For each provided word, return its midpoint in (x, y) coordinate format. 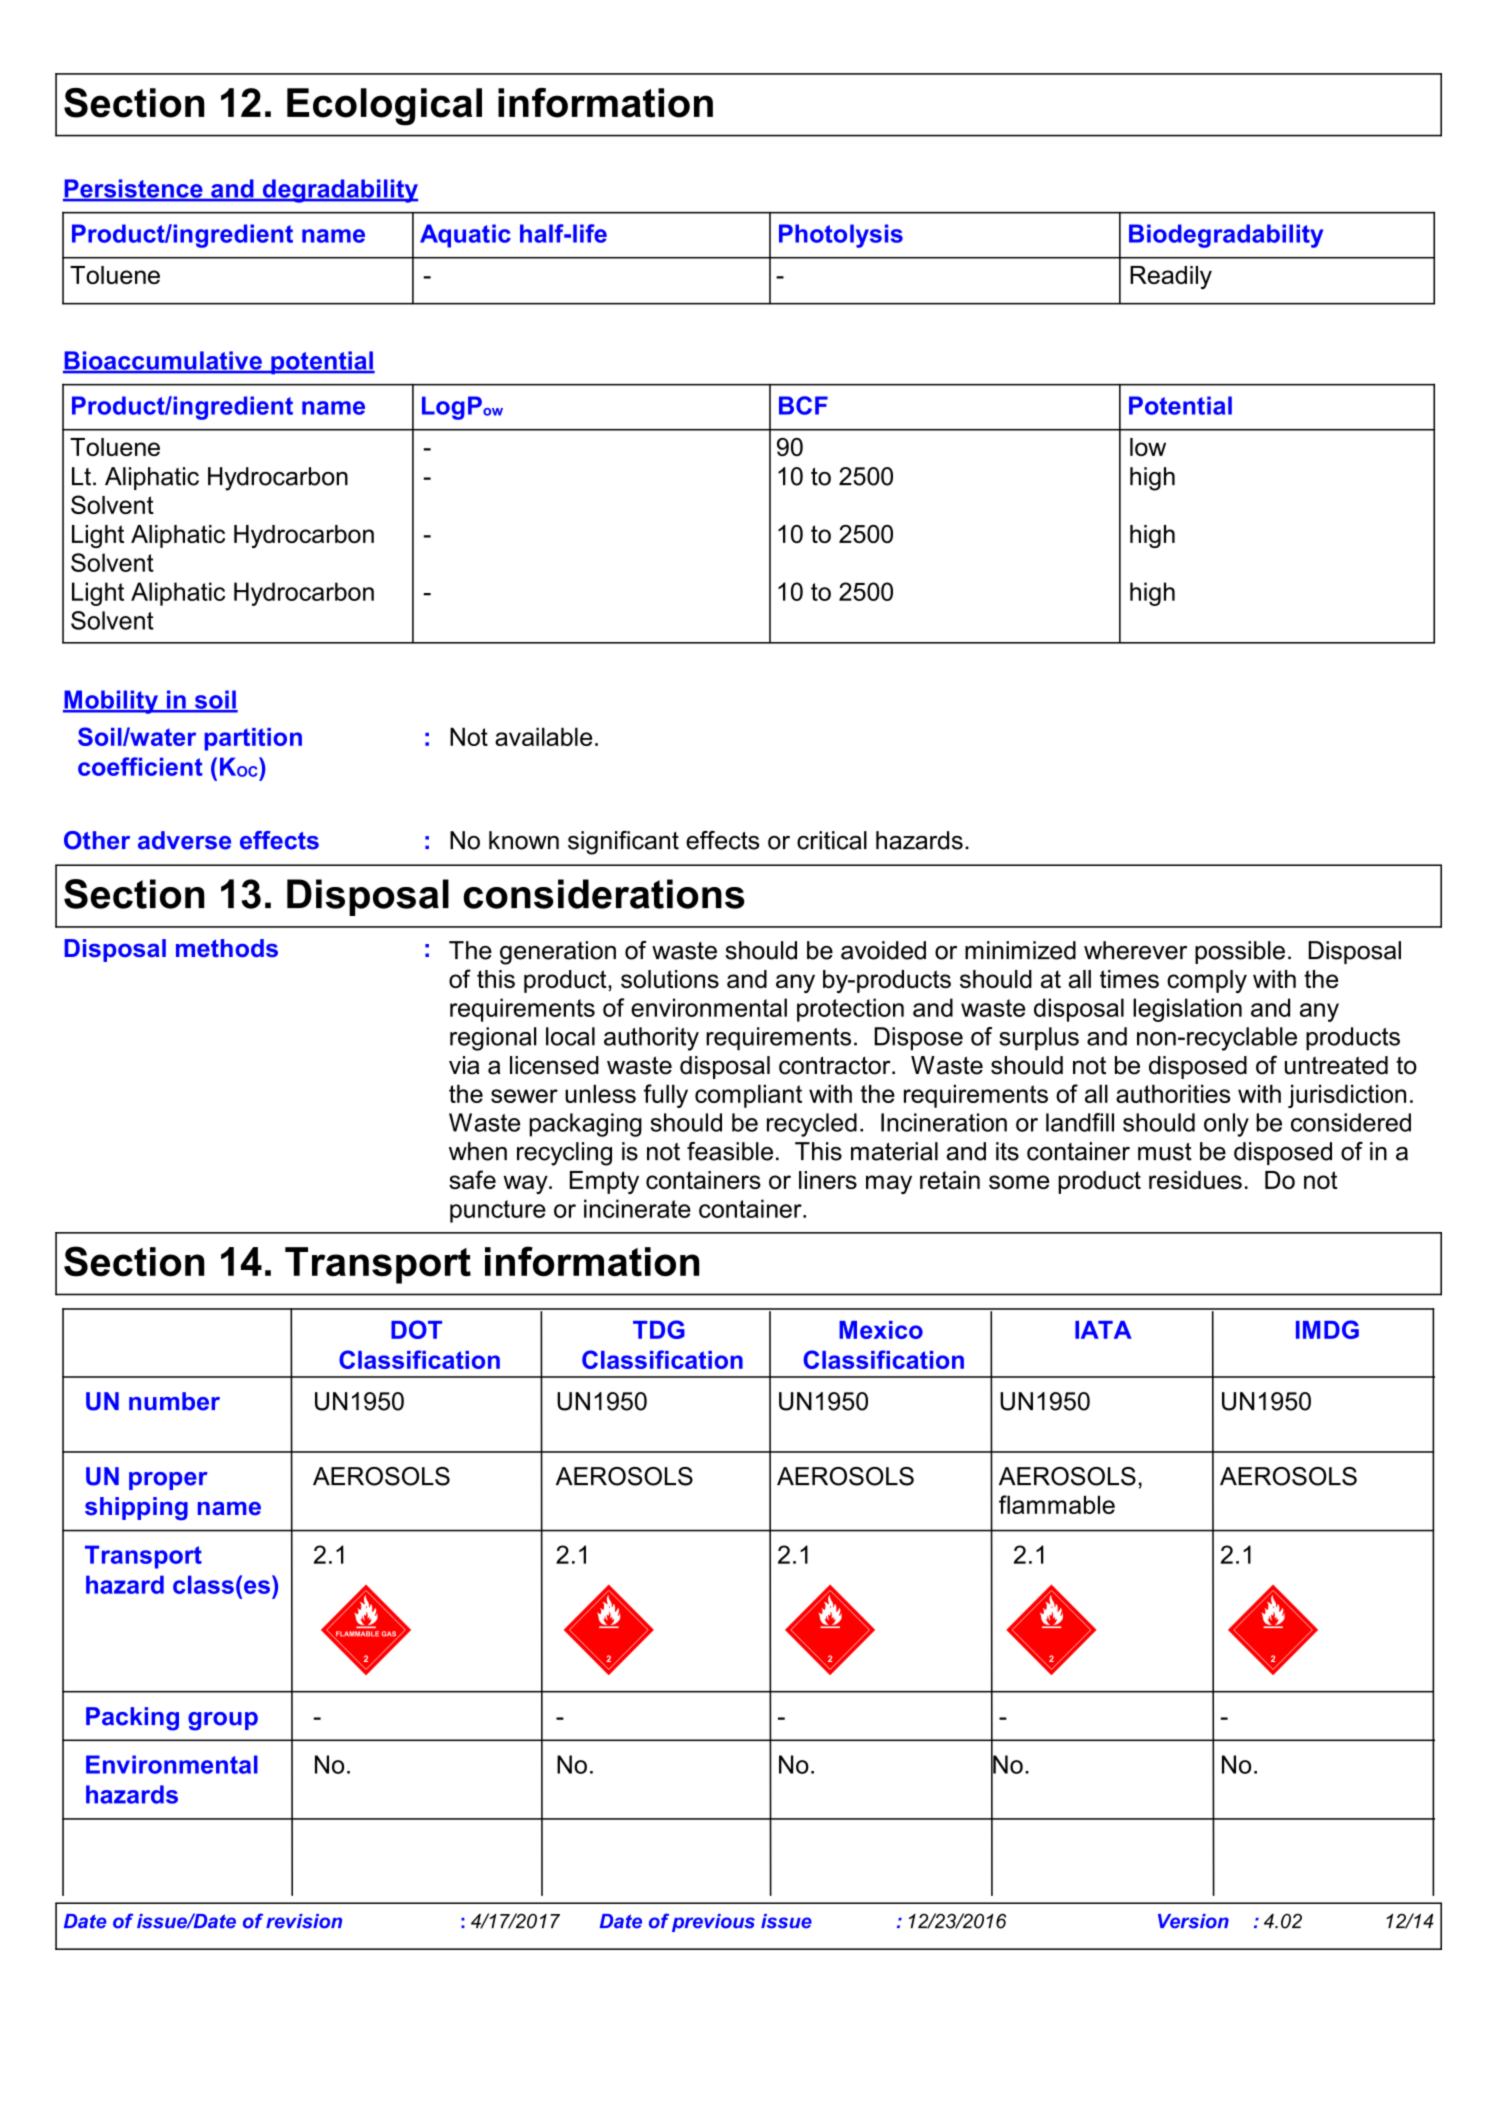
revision (304, 1921)
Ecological (384, 107)
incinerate (637, 1208)
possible (1240, 952)
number (174, 1401)
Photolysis (841, 236)
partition (253, 739)
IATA (1103, 1330)
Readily (1171, 277)
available (543, 736)
